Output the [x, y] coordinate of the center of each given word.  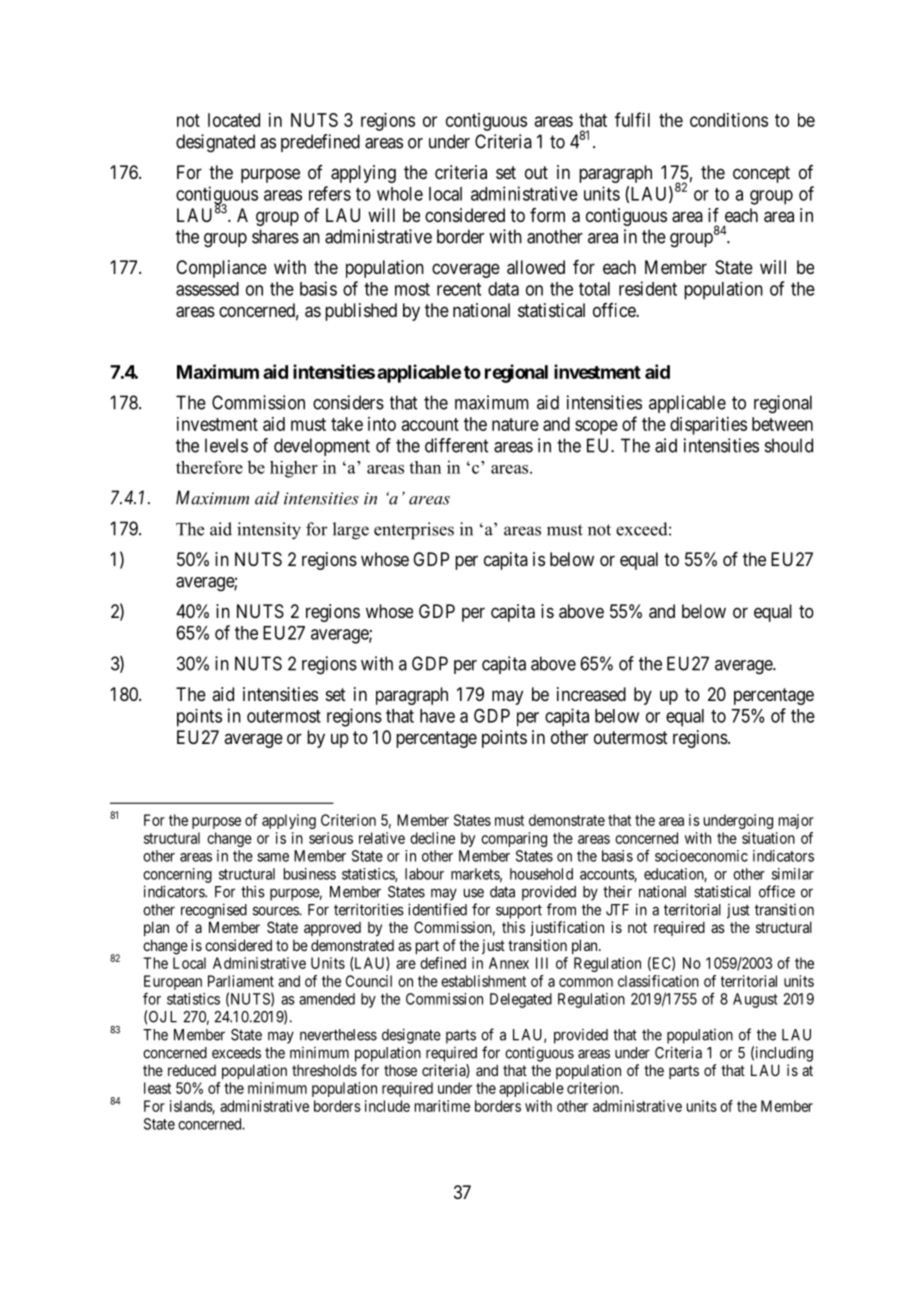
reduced [192, 1070]
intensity [269, 531]
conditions [729, 120]
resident [648, 288]
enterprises [414, 531]
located [234, 120]
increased [591, 694]
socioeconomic [701, 856]
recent [459, 289]
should [789, 445]
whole [400, 194]
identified [437, 909]
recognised [214, 911]
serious [331, 838]
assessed [207, 289]
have [437, 716]
